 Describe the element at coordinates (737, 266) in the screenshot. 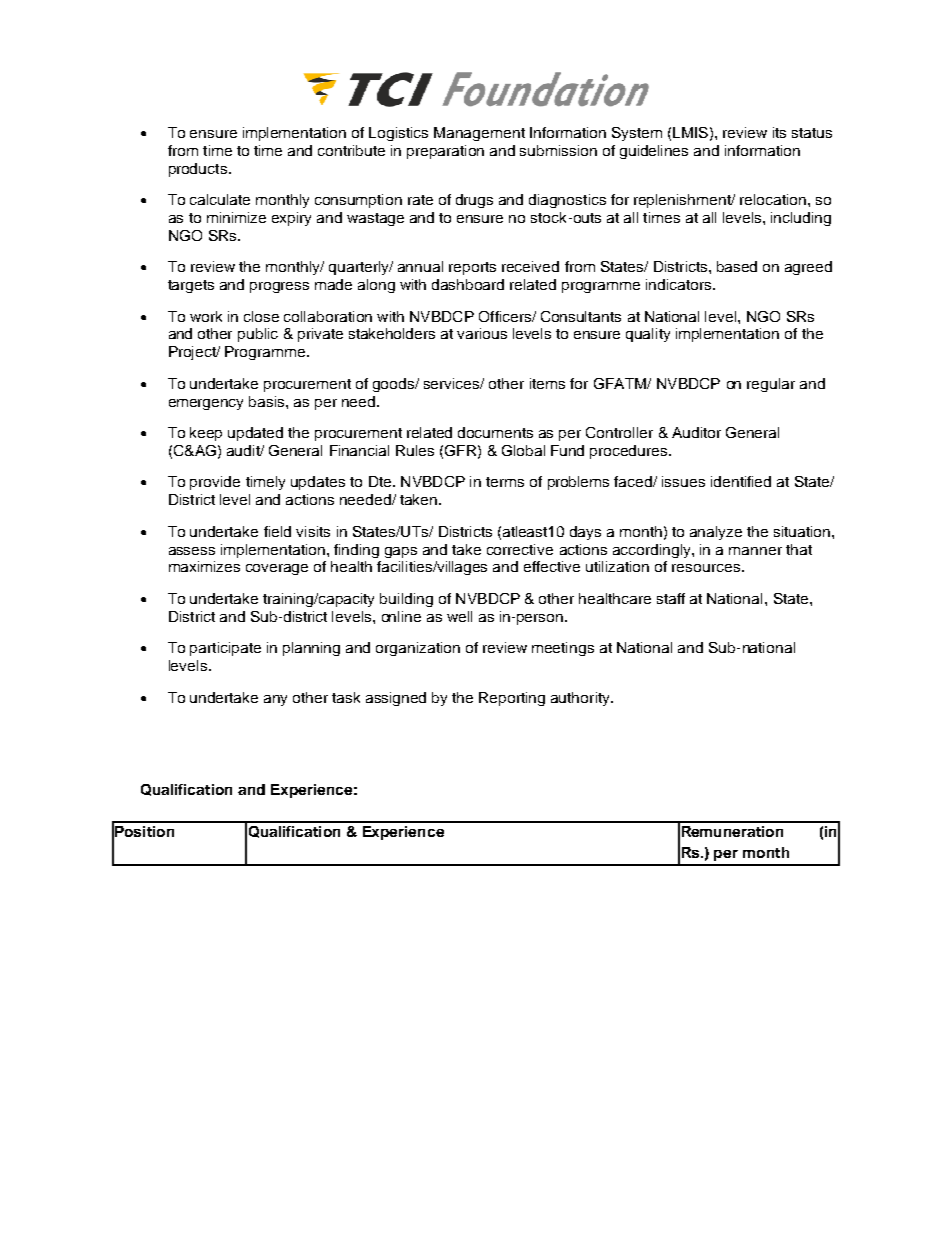

I see `based` at that location.
